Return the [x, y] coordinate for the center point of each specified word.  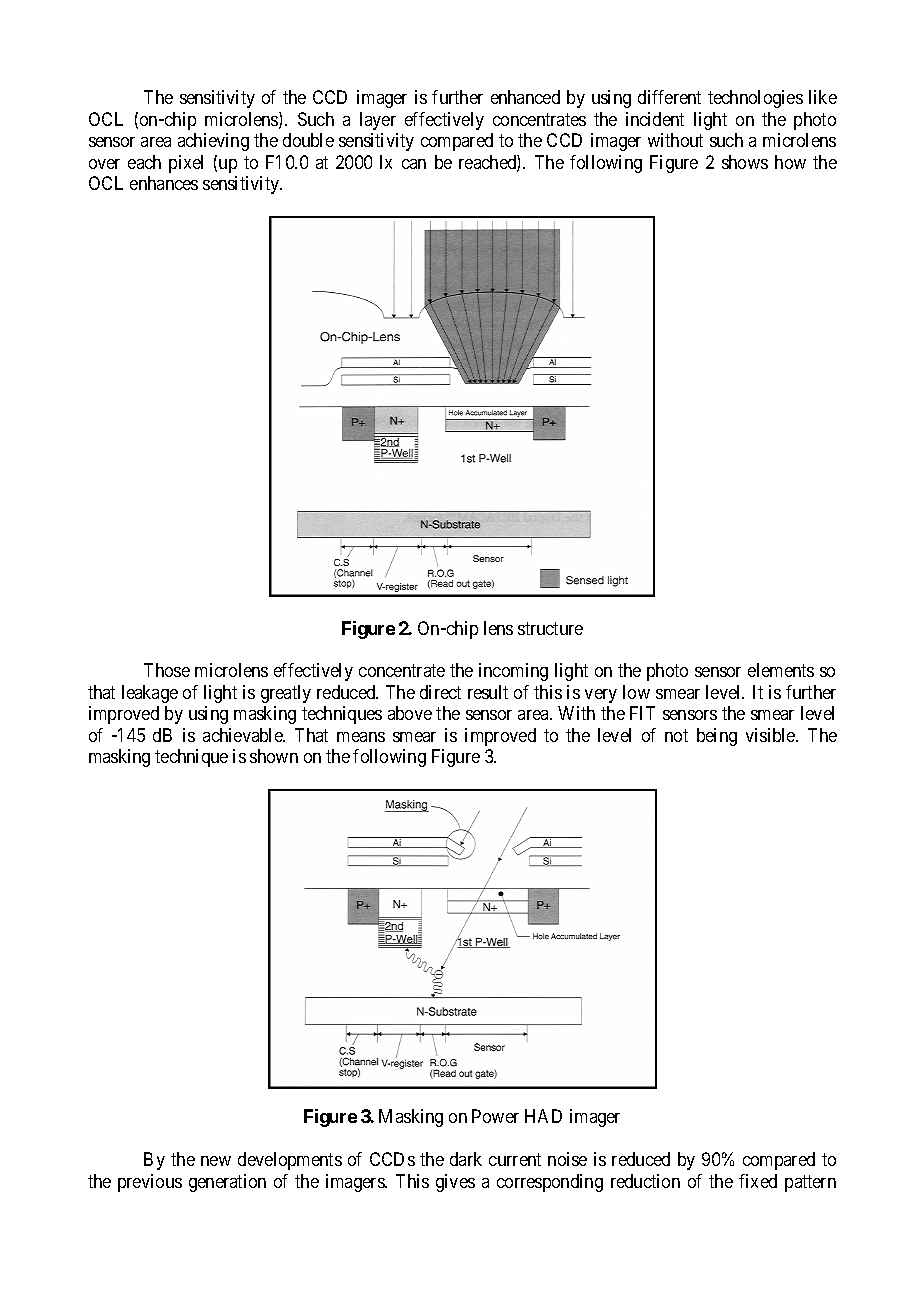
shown [274, 756]
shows [745, 162]
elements [781, 670]
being [717, 737]
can [414, 164]
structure [550, 628]
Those [167, 670]
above [410, 713]
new [216, 1161]
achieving [213, 142]
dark [466, 1159]
